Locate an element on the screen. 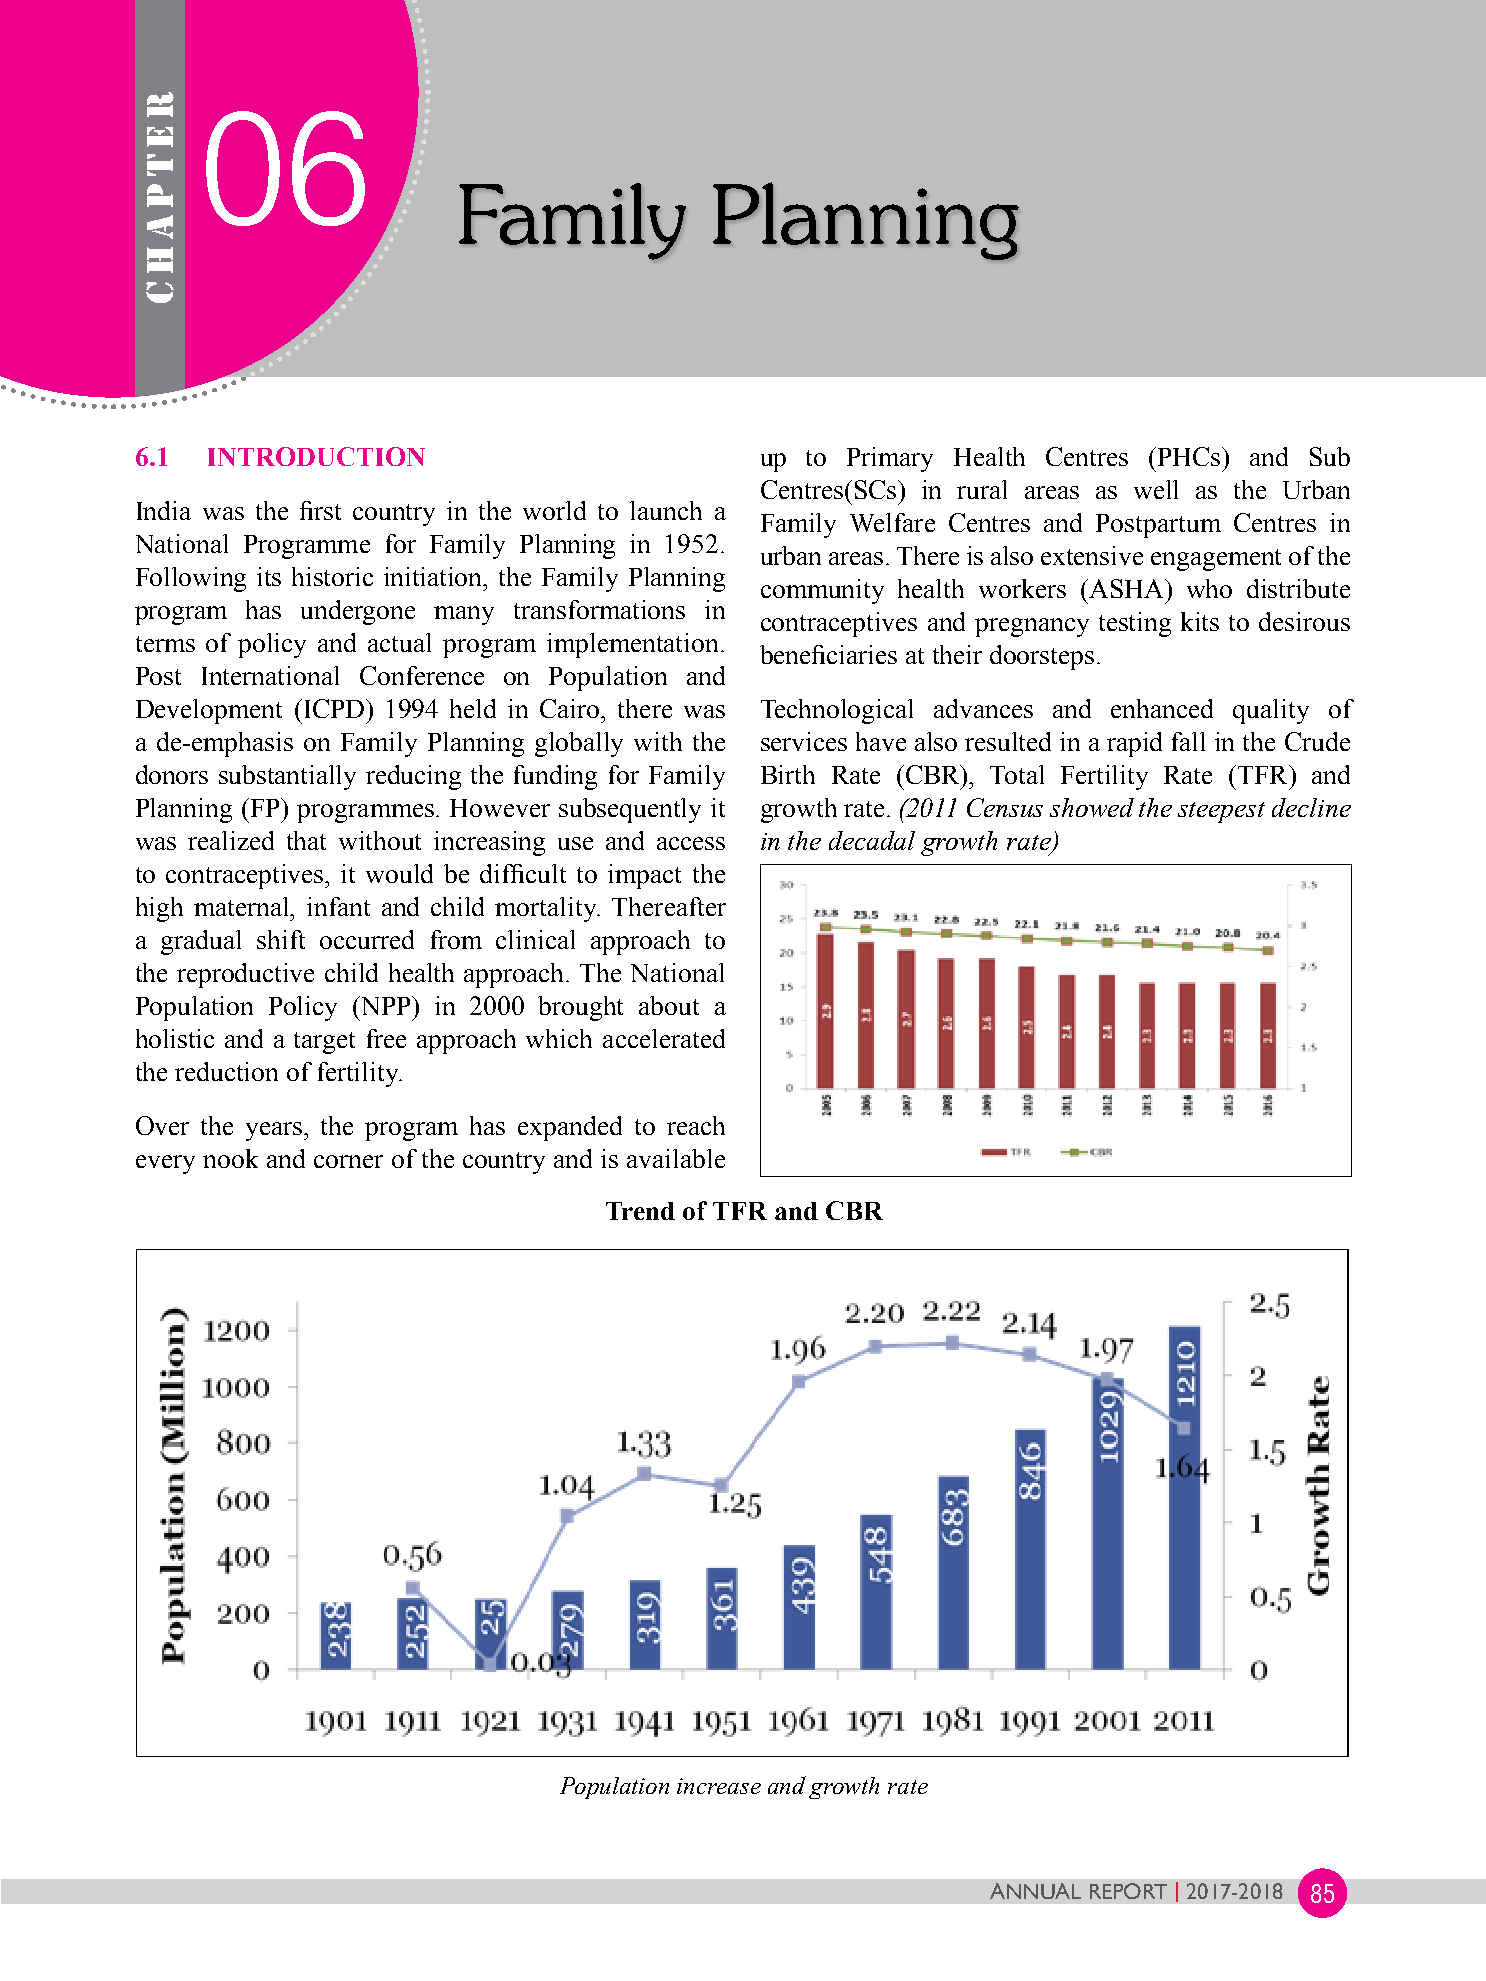 The width and height of the screenshot is (1486, 1981). first is located at coordinates (320, 510).
